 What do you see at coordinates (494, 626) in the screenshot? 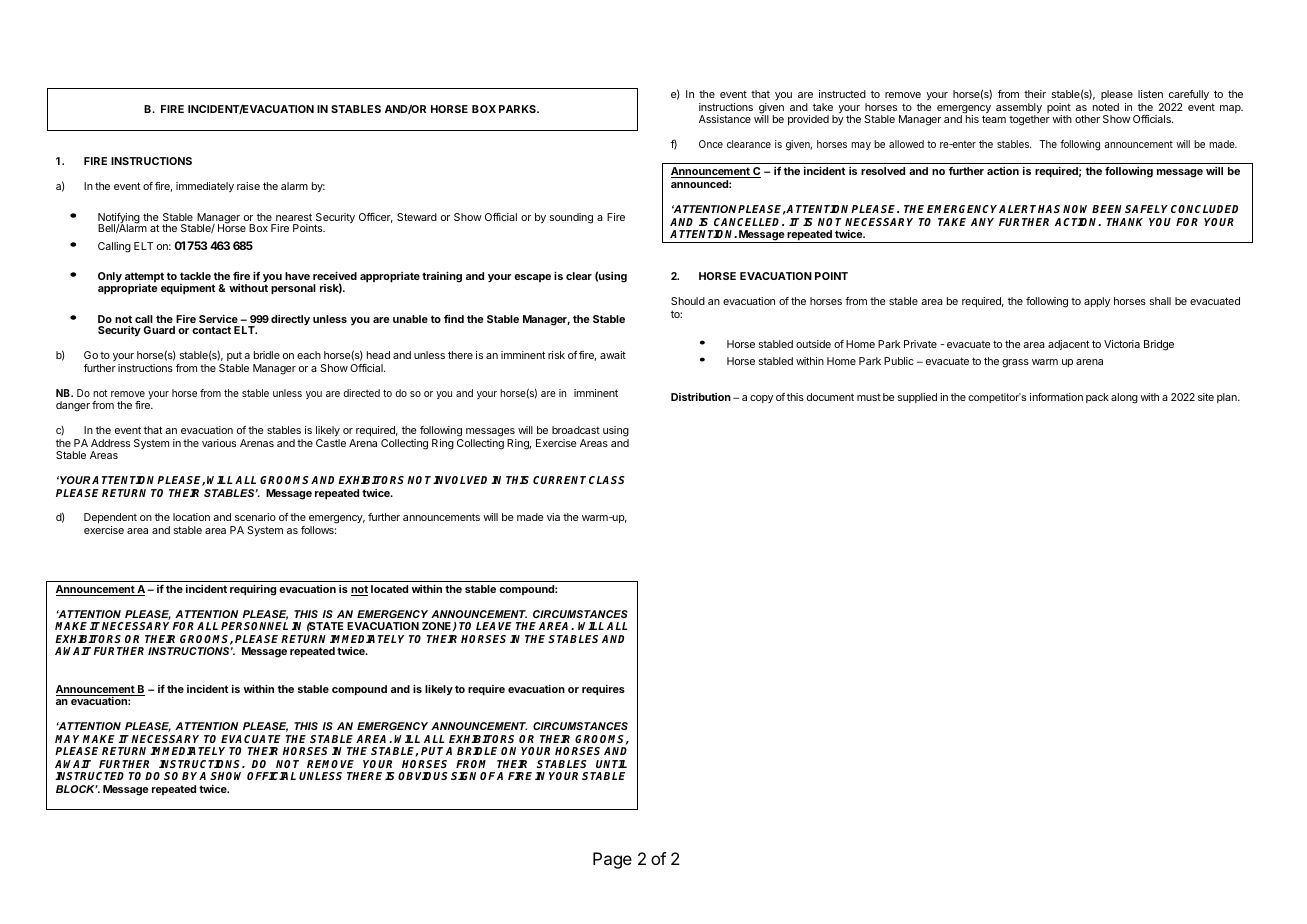
I see `LEAVE` at bounding box center [494, 626].
